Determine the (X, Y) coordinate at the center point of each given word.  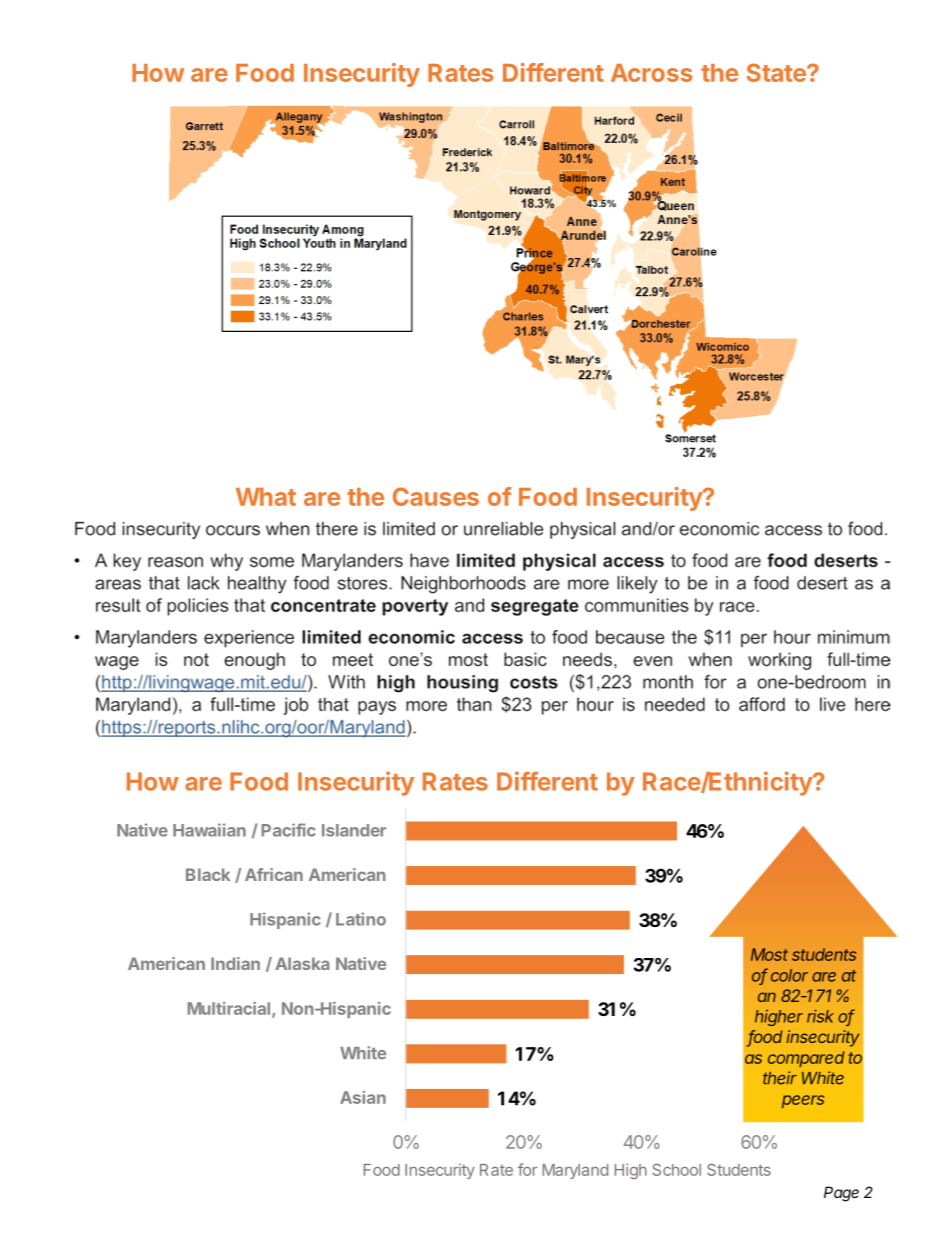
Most (769, 954)
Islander (354, 830)
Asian (363, 1097)
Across (652, 73)
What (266, 497)
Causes (436, 496)
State (777, 72)
